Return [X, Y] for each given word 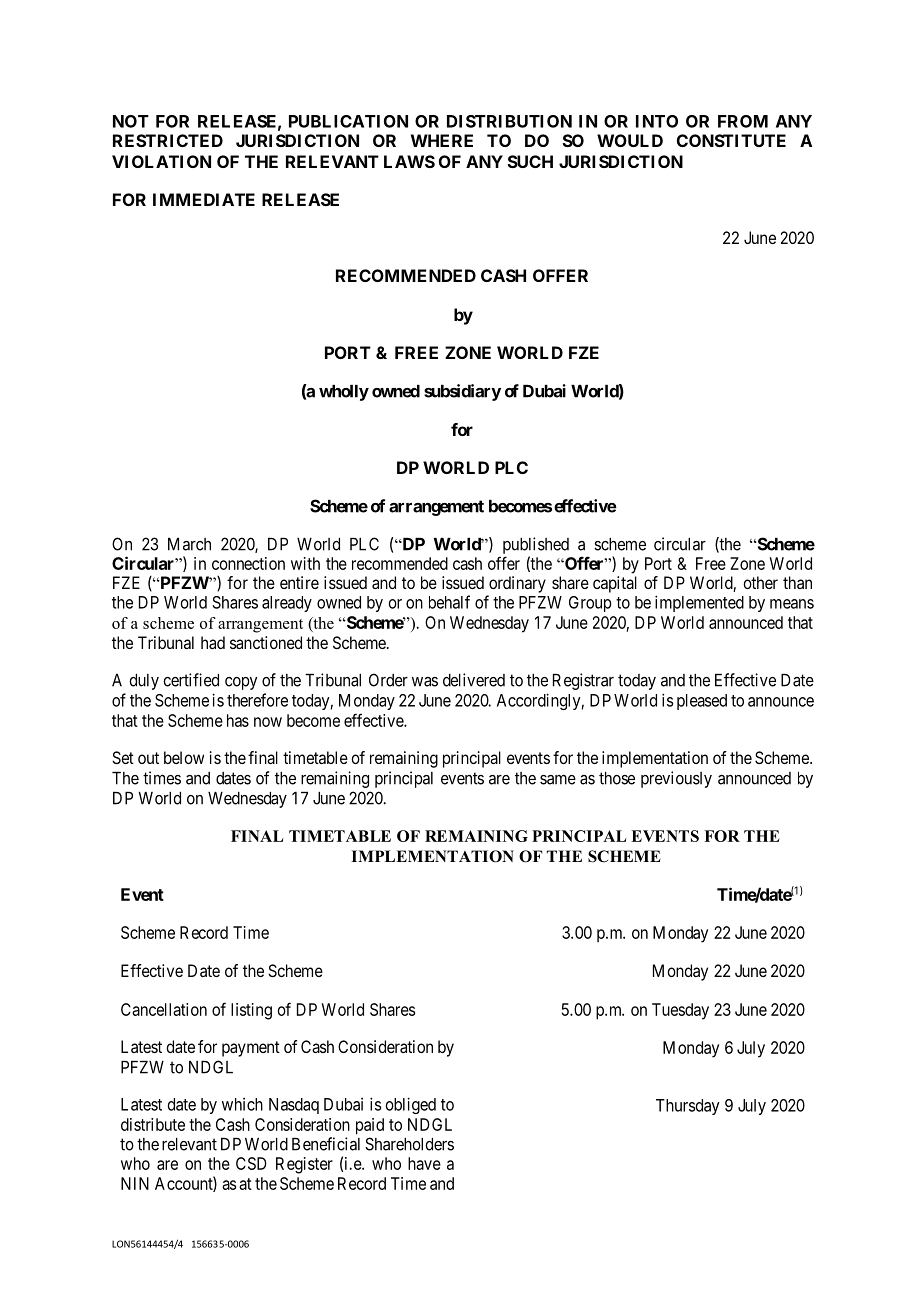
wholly [344, 393]
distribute [153, 1124]
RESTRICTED [168, 140]
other [760, 582]
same [558, 779]
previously [676, 779]
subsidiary [462, 392]
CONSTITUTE [731, 140]
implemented [699, 603]
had [213, 642]
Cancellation [164, 1009]
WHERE [442, 140]
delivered [474, 680]
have [424, 1163]
